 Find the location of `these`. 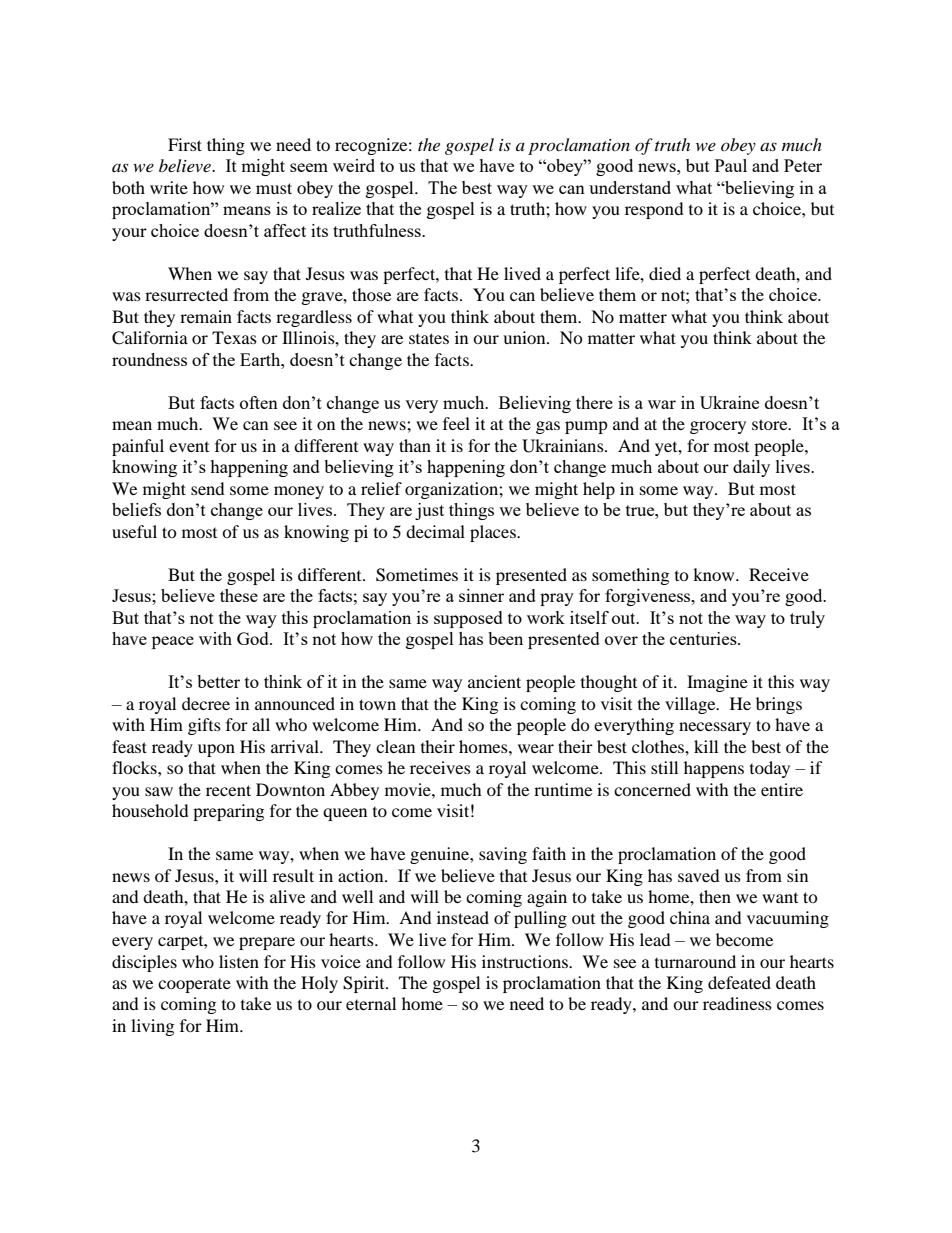

these is located at coordinates (239, 595).
